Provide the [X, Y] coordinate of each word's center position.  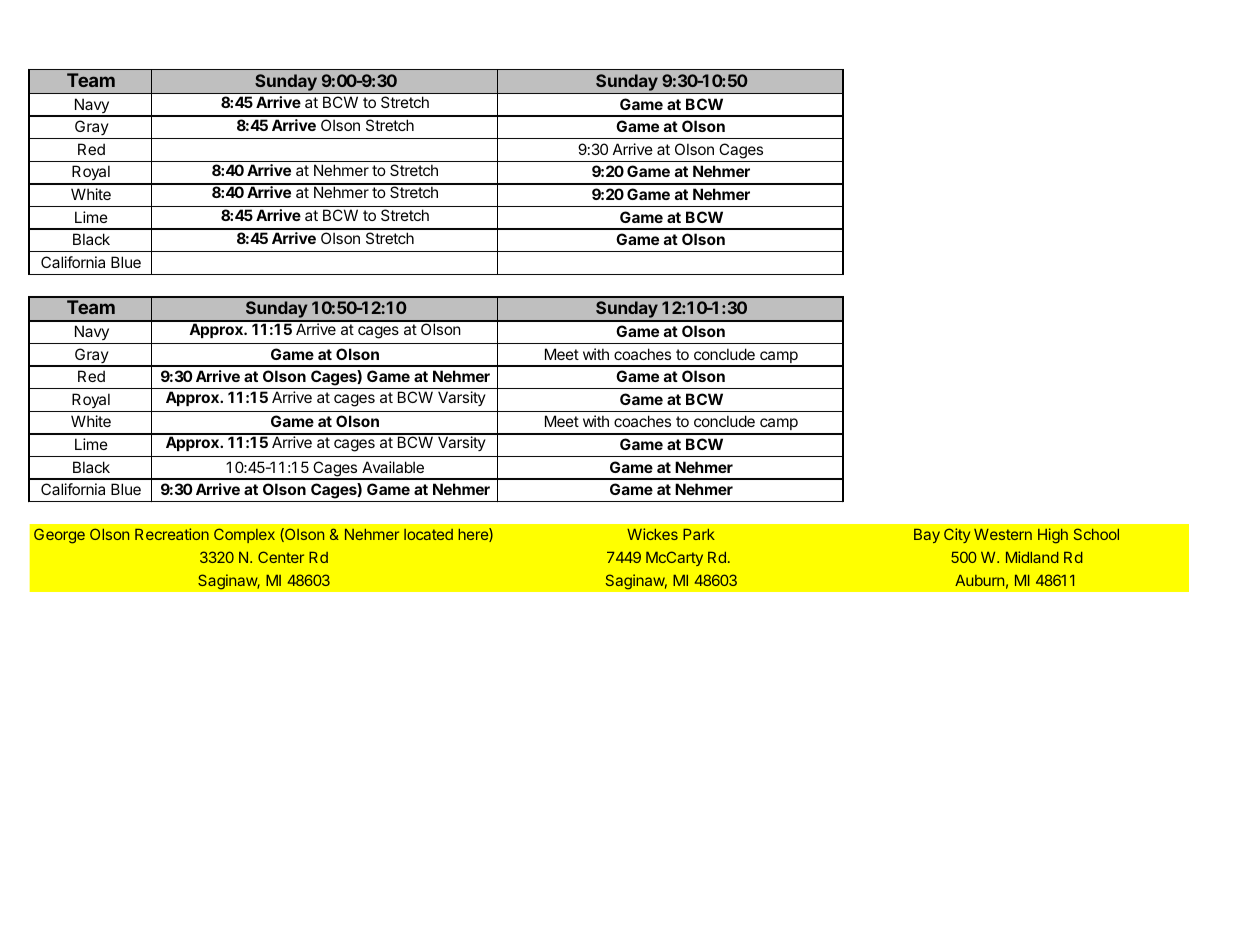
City [957, 535]
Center [281, 557]
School [1096, 534]
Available [393, 467]
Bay [927, 536]
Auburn [979, 580]
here [474, 535]
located [428, 534]
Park [699, 534]
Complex [244, 535]
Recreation [172, 534]
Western [1003, 534]
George [59, 536]
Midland [1032, 557]
